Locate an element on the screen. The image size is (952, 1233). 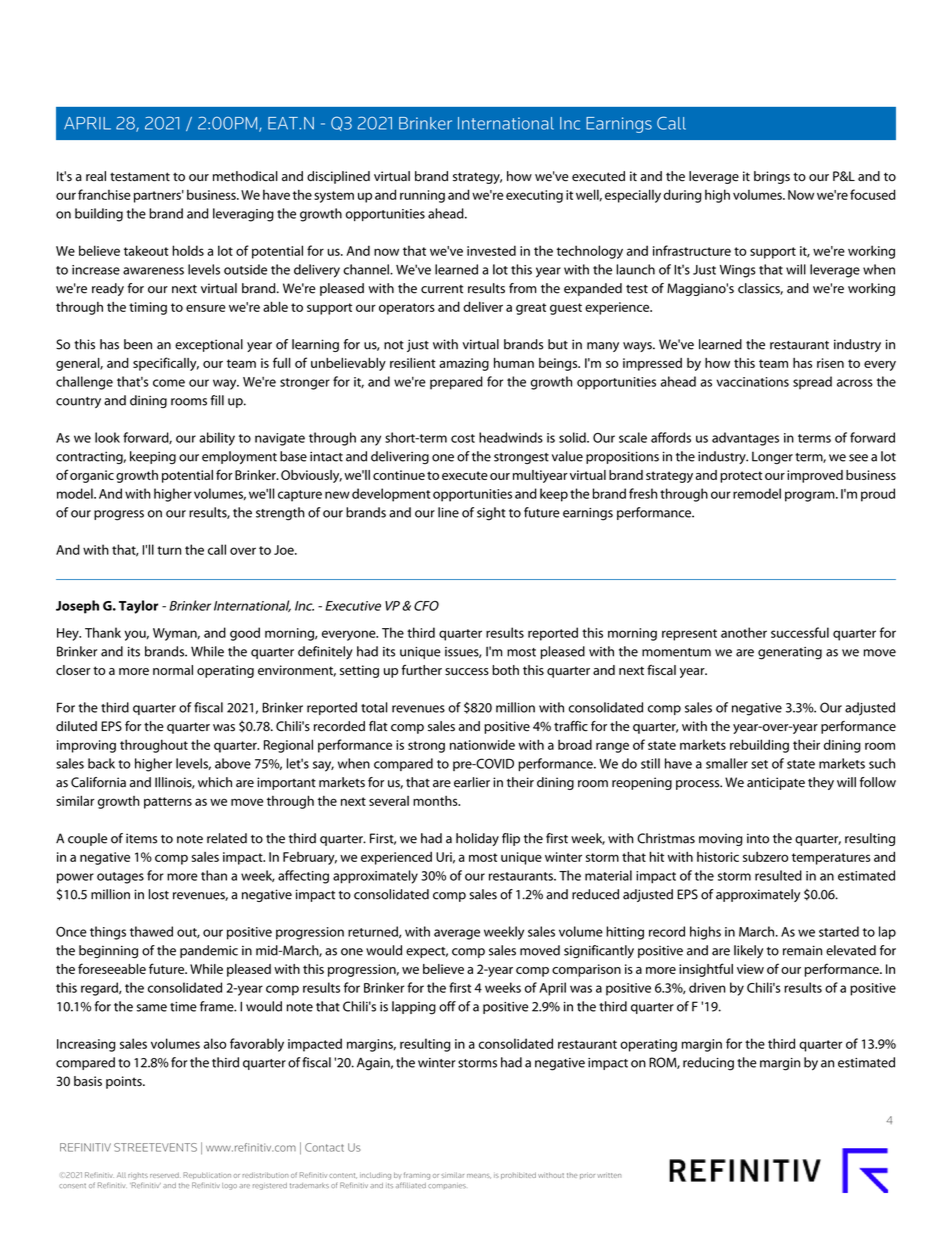
both is located at coordinates (505, 670).
